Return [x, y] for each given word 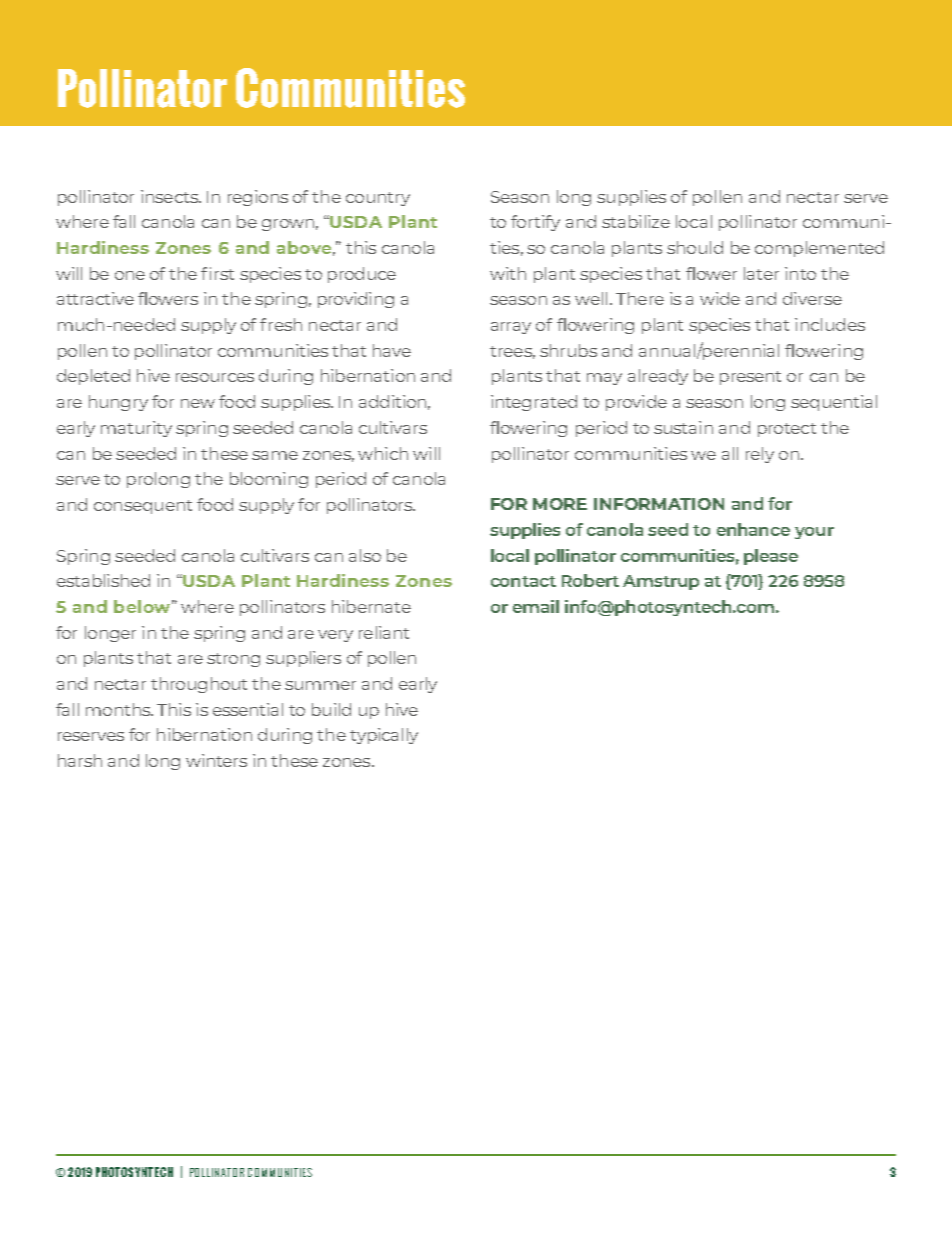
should [695, 247]
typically [384, 736]
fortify [535, 223]
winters [216, 760]
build [331, 709]
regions [258, 198]
